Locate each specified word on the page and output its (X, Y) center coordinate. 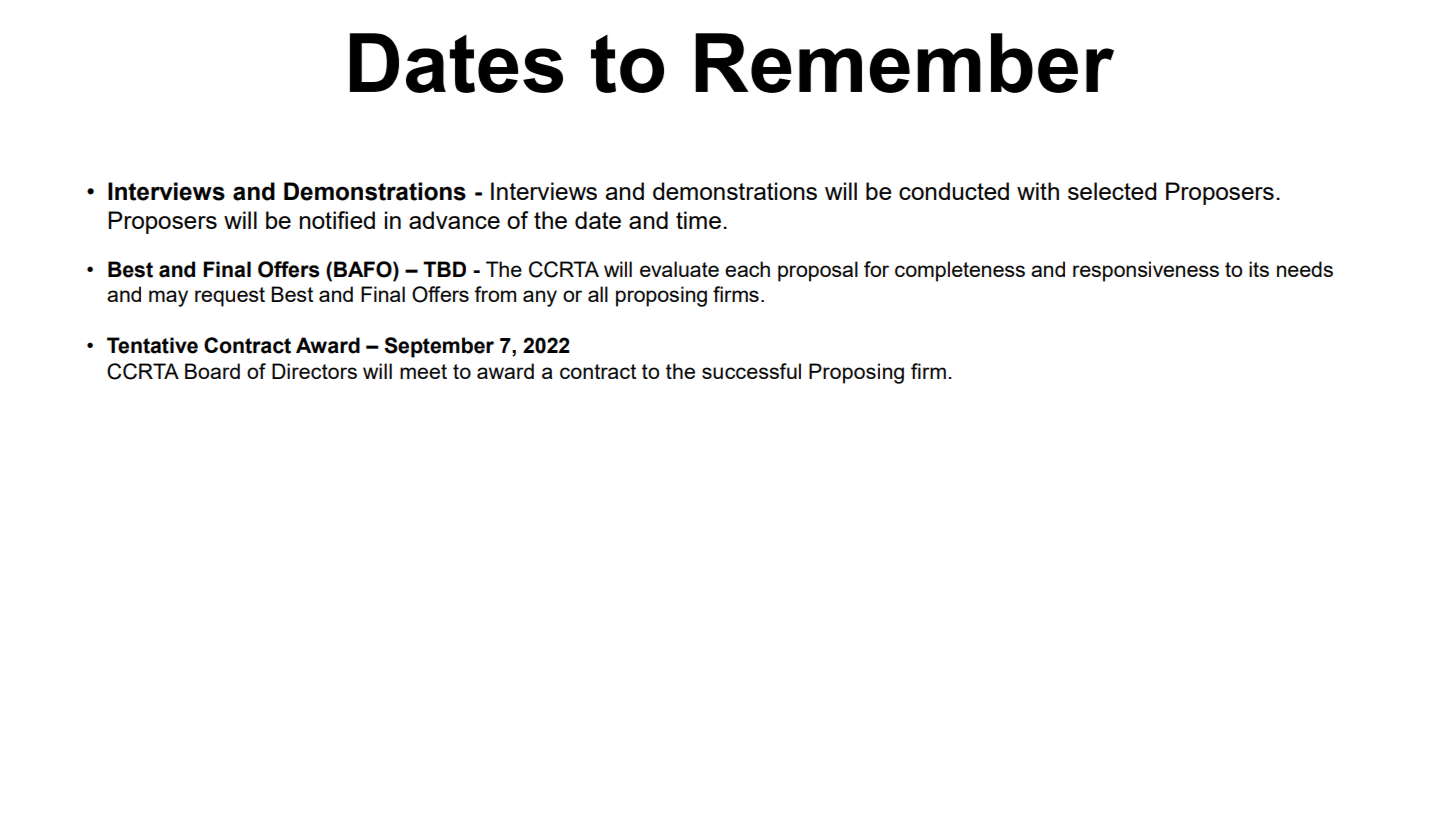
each (747, 269)
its (1259, 269)
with (1038, 191)
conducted (954, 191)
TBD (444, 269)
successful (751, 371)
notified (337, 220)
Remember (904, 63)
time (698, 220)
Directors (314, 371)
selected (1112, 191)
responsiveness (1146, 271)
